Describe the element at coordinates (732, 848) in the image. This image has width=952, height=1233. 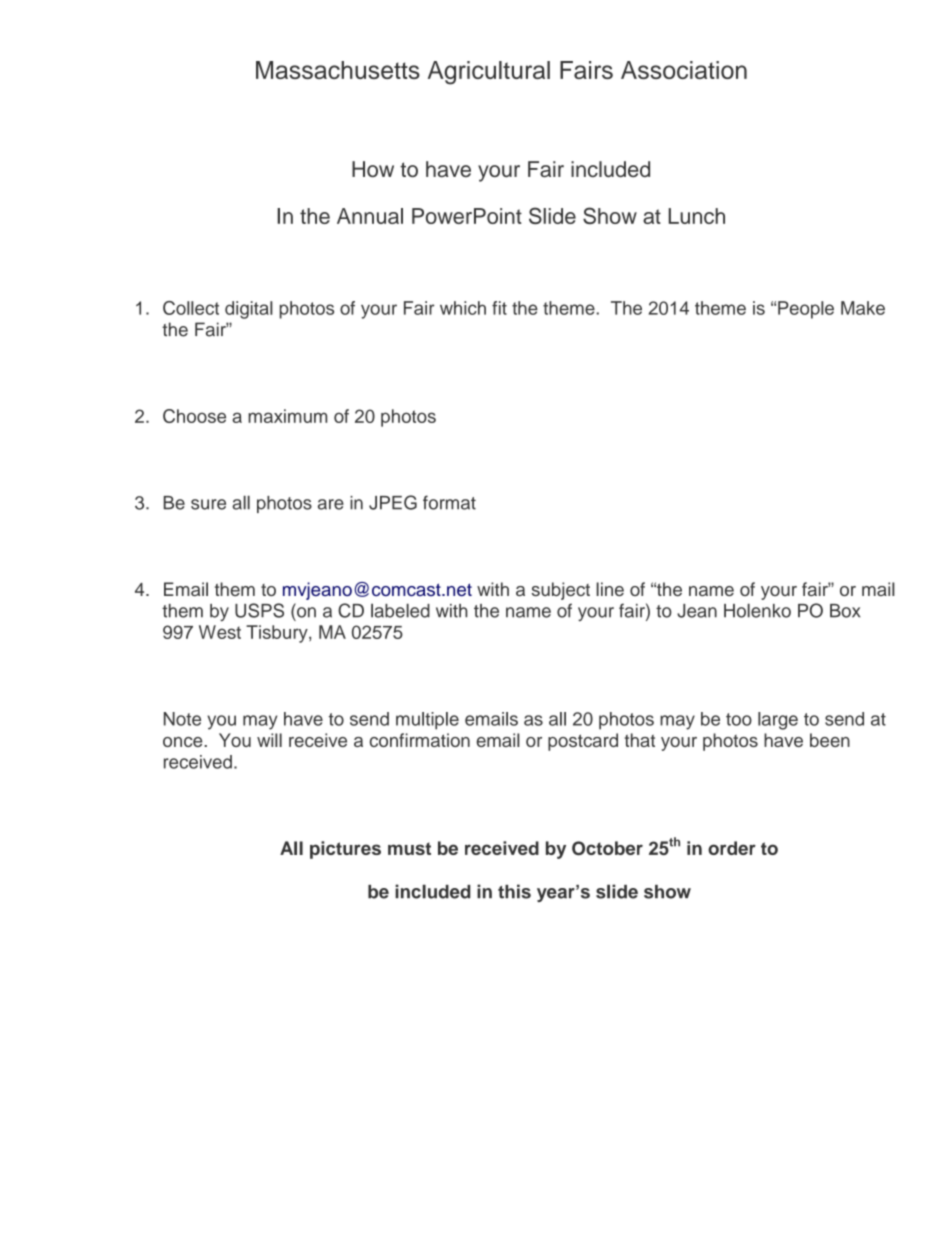
I see `order` at that location.
